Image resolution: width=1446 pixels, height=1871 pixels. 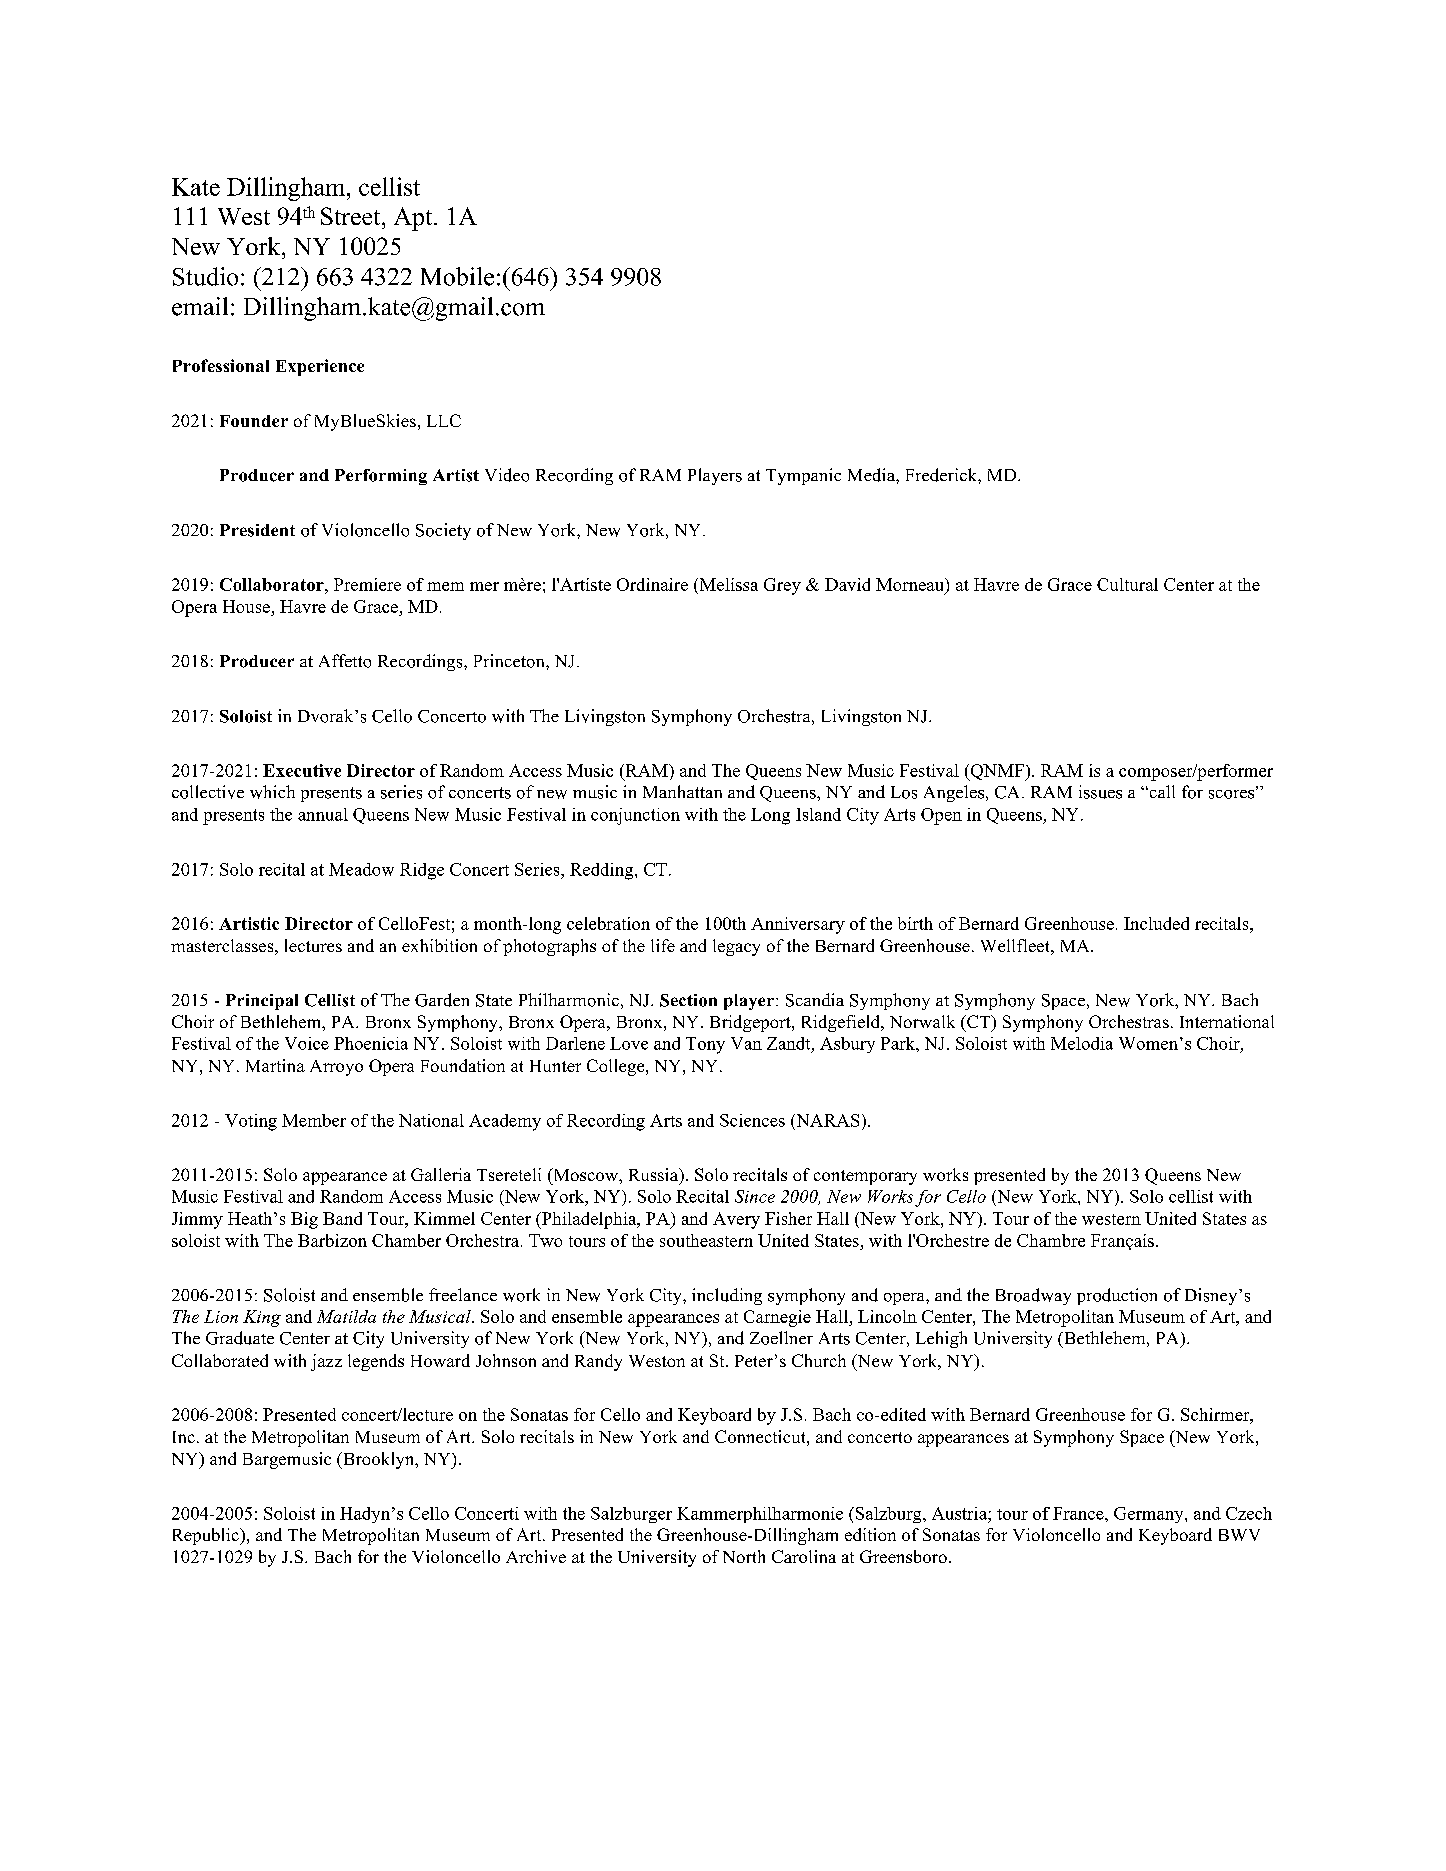 What do you see at coordinates (257, 530) in the screenshot?
I see `President` at bounding box center [257, 530].
